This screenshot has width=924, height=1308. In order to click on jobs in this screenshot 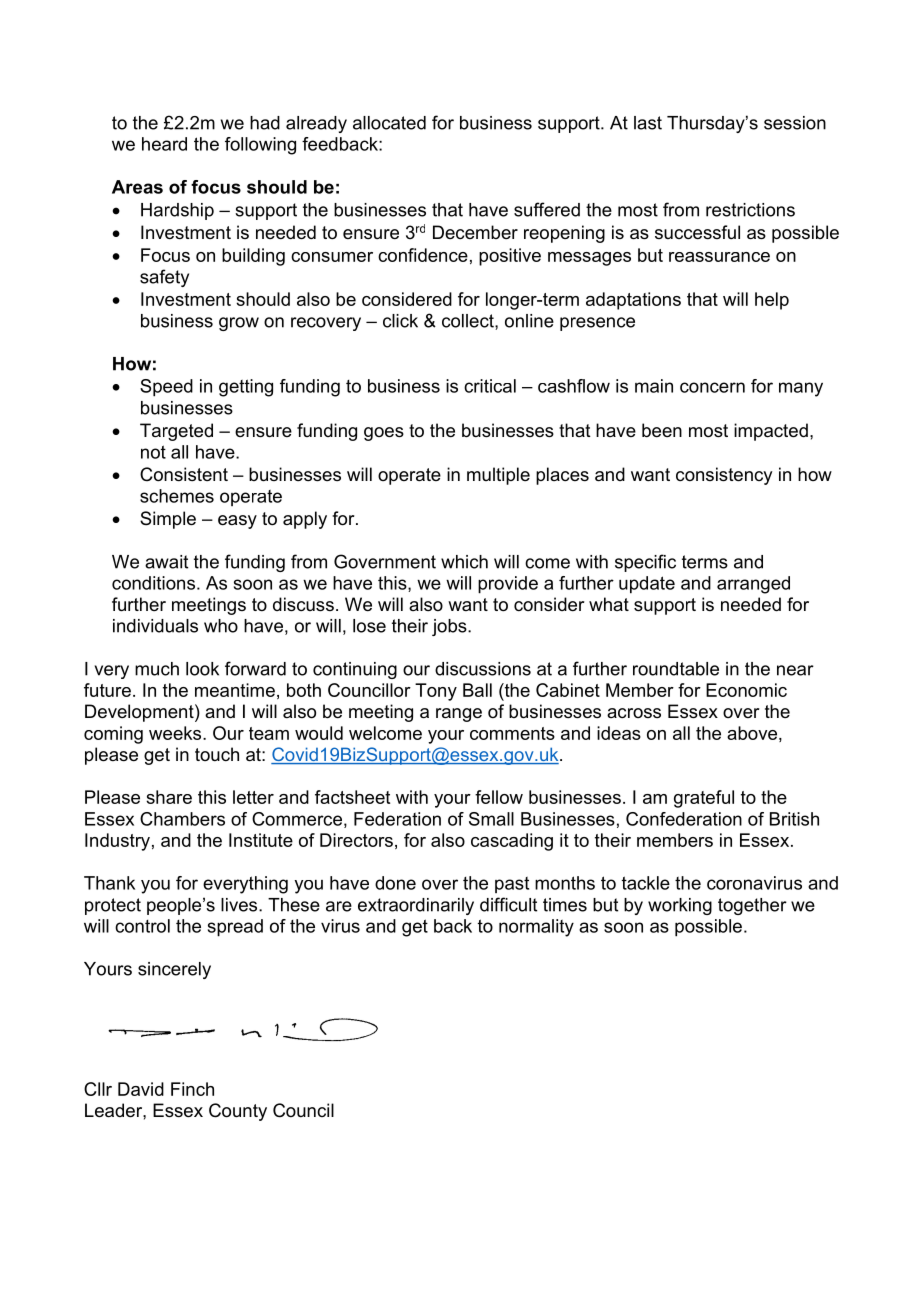, I will do `click(450, 627)`.
